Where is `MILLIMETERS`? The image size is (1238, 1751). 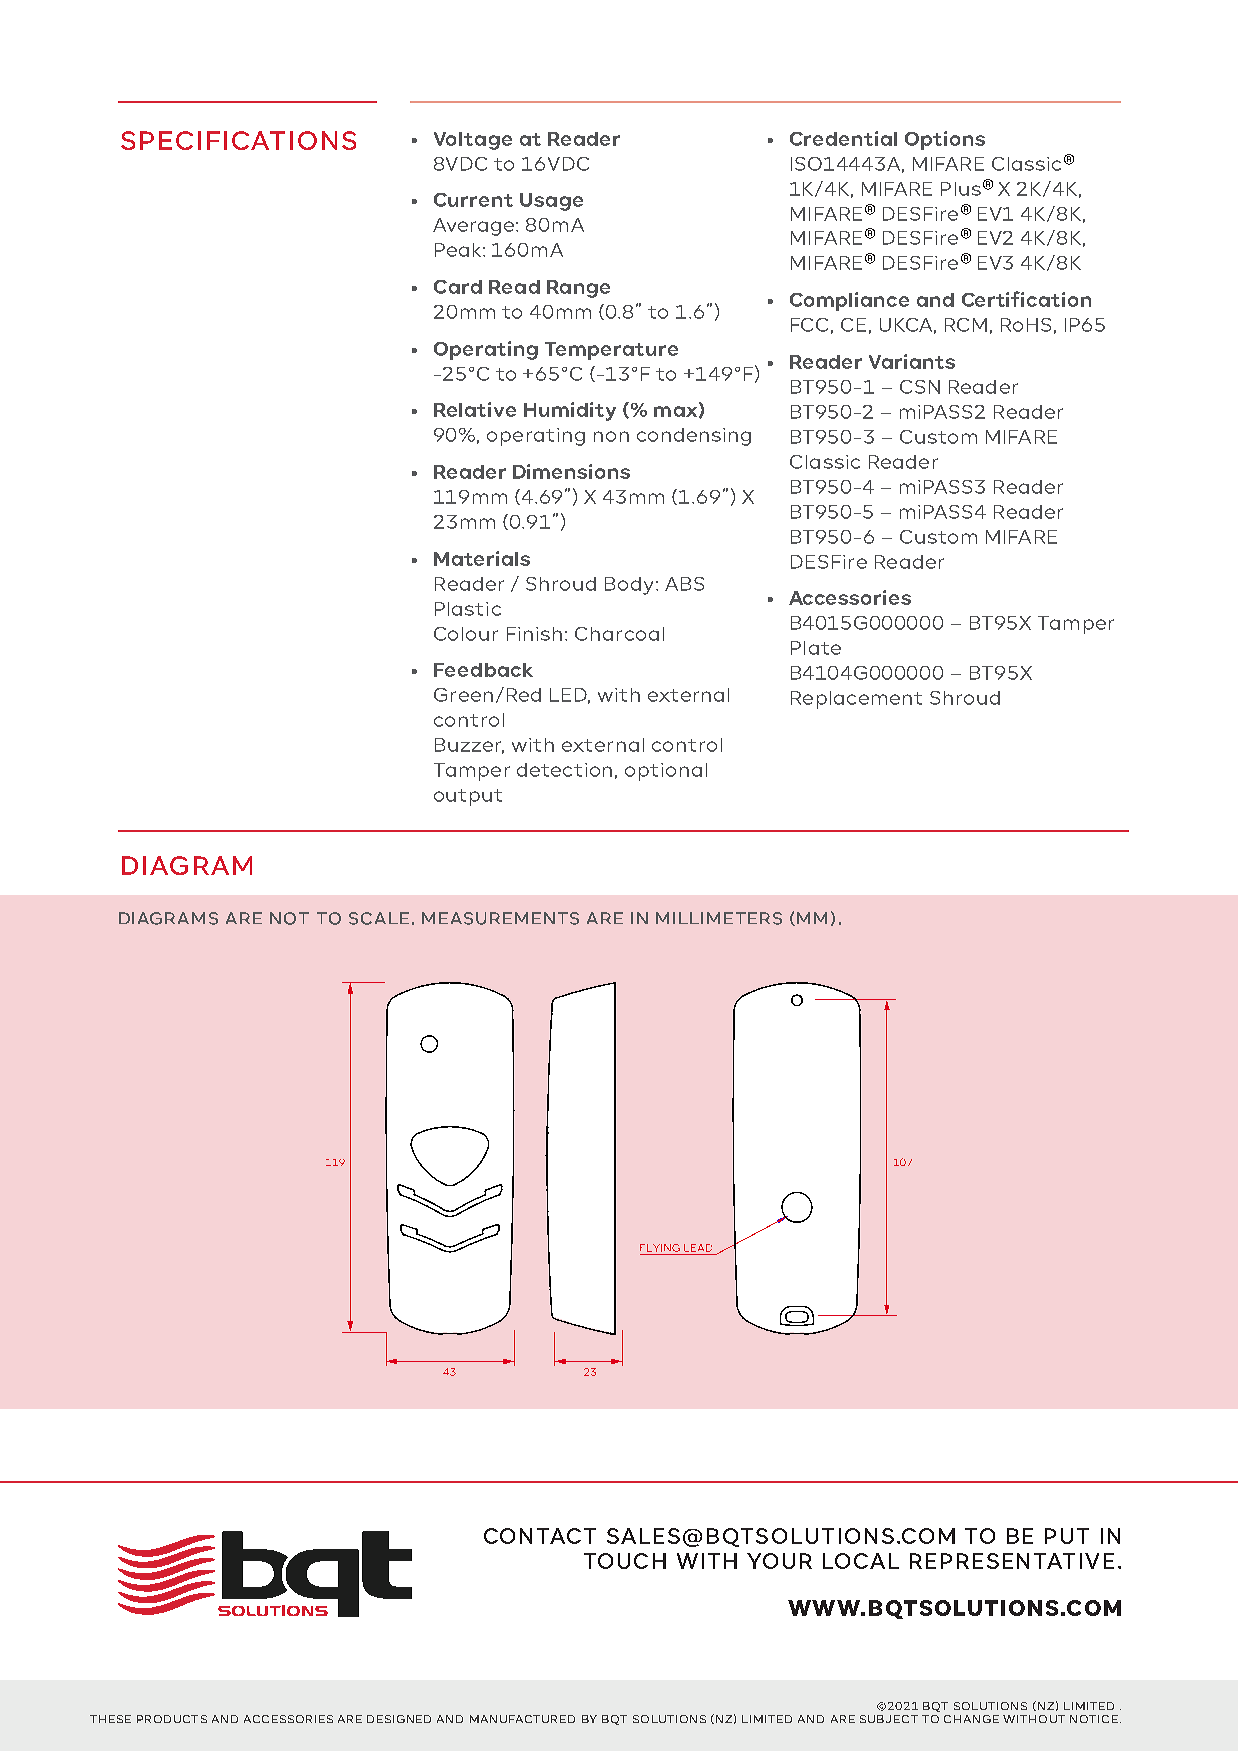
MILLIMETERS is located at coordinates (719, 918).
